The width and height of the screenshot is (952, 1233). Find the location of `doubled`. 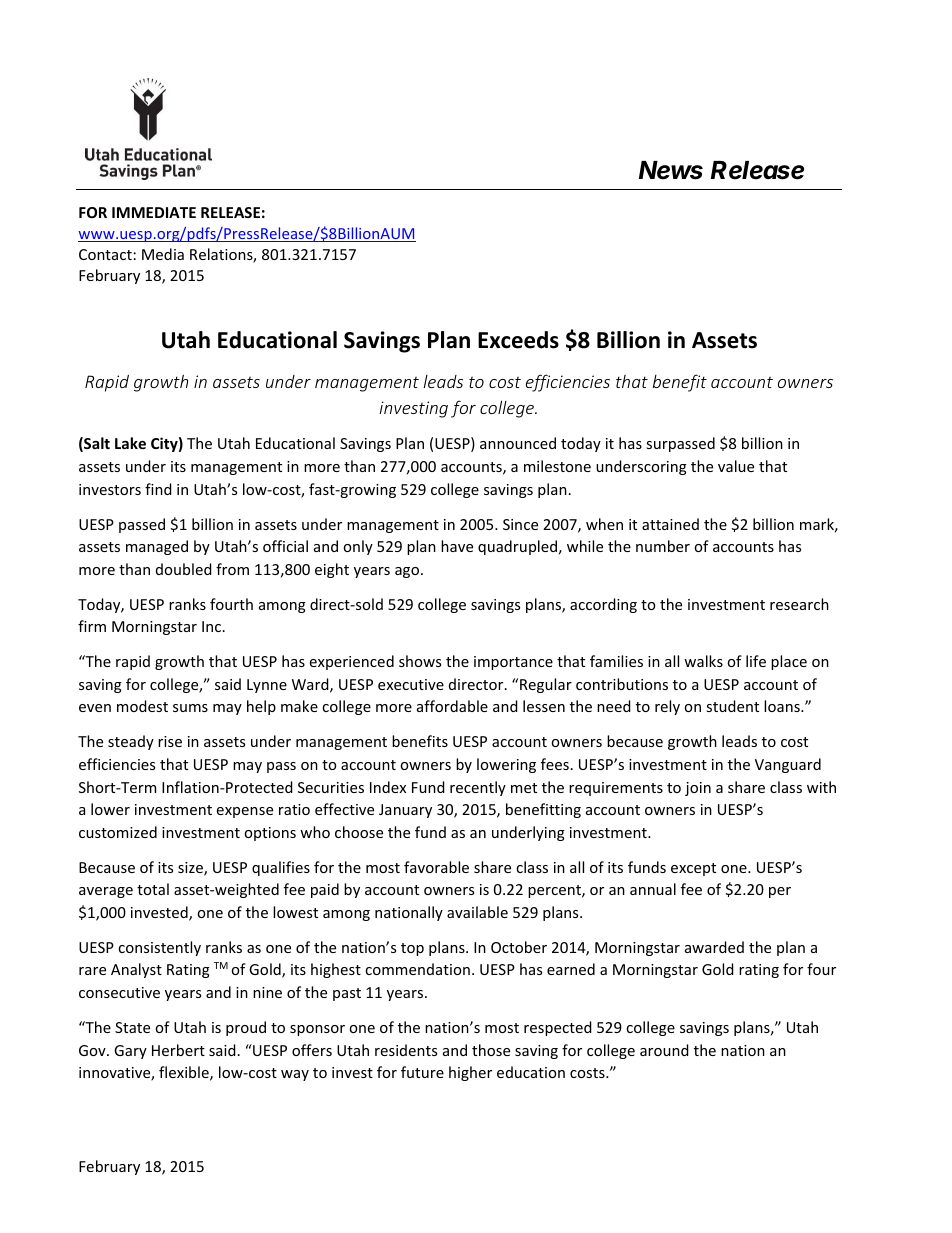

doubled is located at coordinates (184, 569).
